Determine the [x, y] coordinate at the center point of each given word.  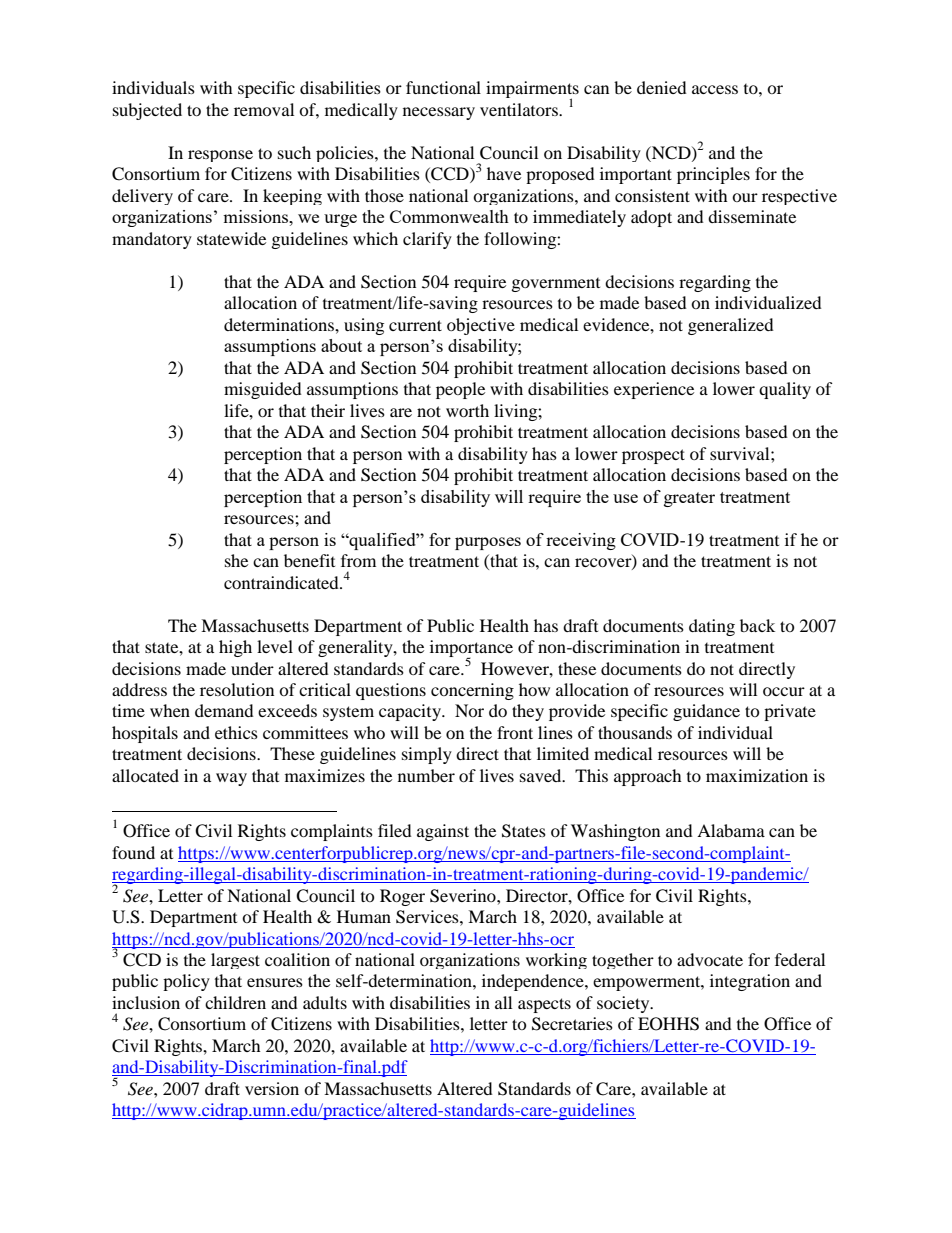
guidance [706, 712]
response [220, 156]
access [715, 89]
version [272, 1088]
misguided [263, 390]
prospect [653, 456]
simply [427, 755]
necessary [439, 113]
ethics [236, 732]
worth [467, 410]
